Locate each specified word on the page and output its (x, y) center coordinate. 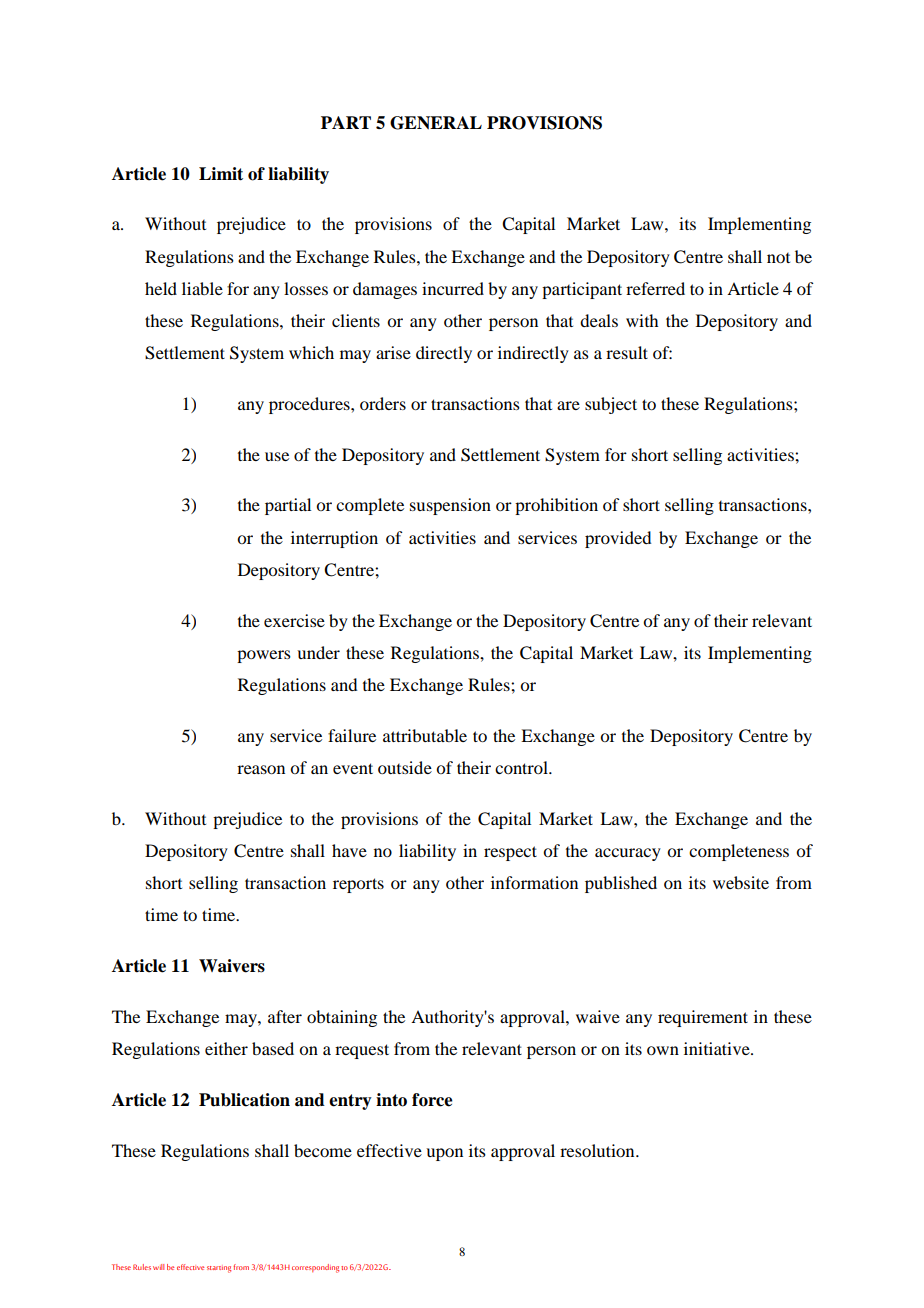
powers (264, 656)
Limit (221, 174)
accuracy (628, 854)
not (778, 258)
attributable (425, 735)
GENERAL (436, 123)
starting (219, 1269)
